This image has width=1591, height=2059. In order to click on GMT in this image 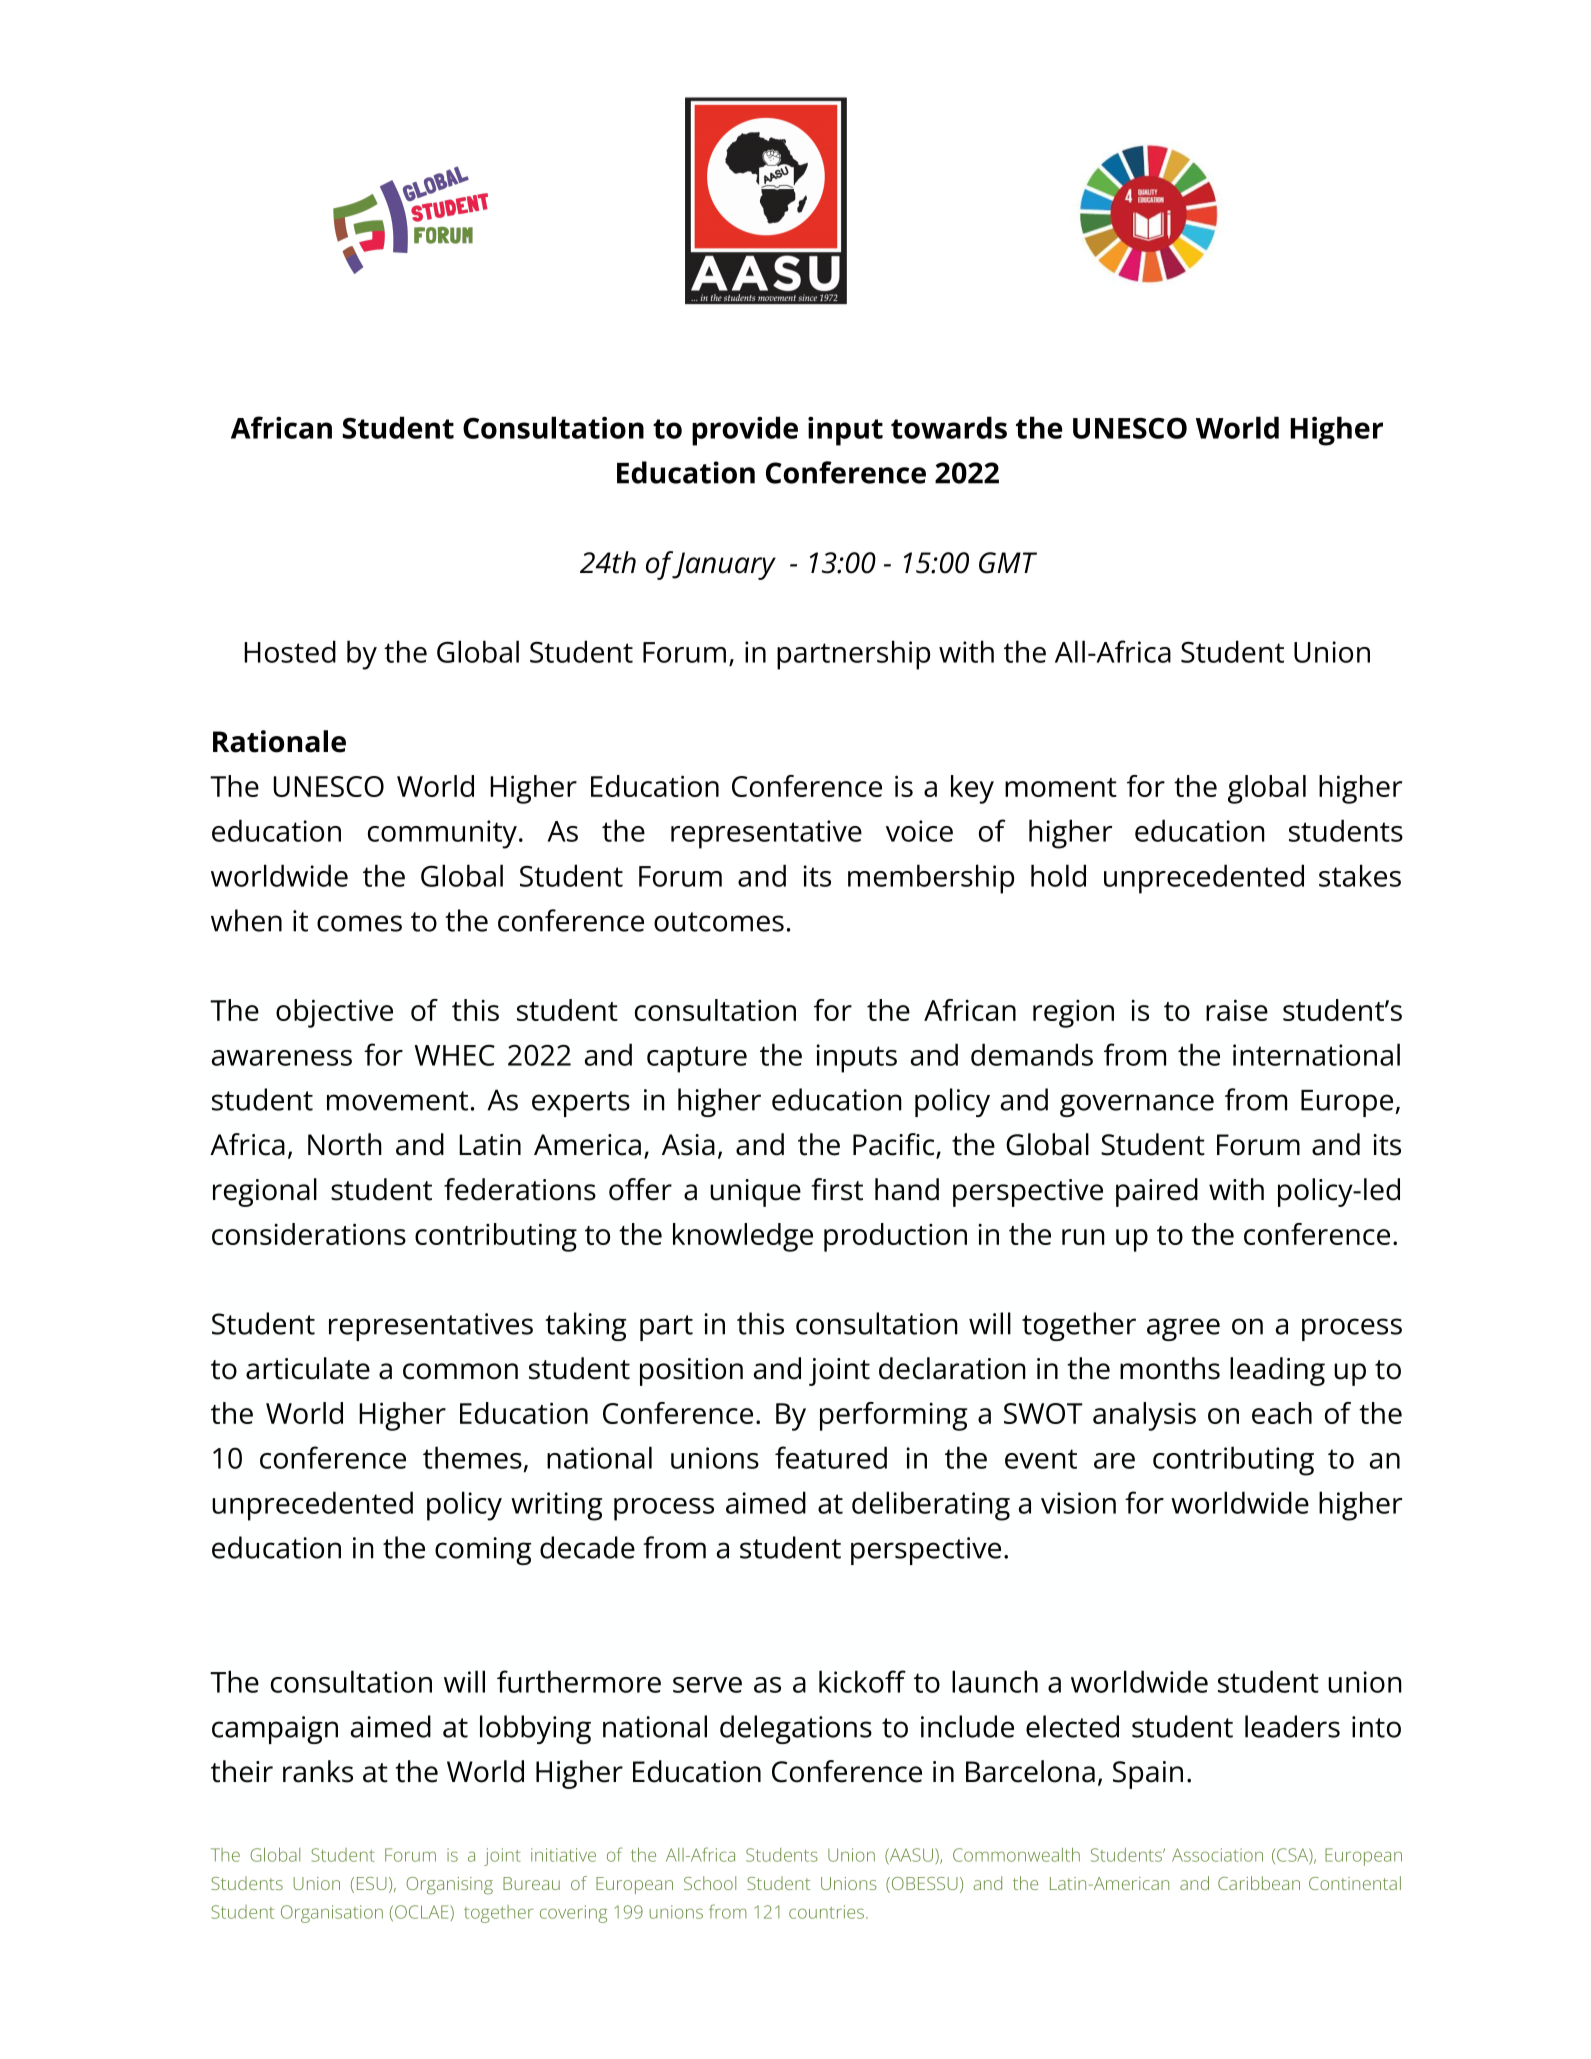, I will do `click(1008, 563)`.
